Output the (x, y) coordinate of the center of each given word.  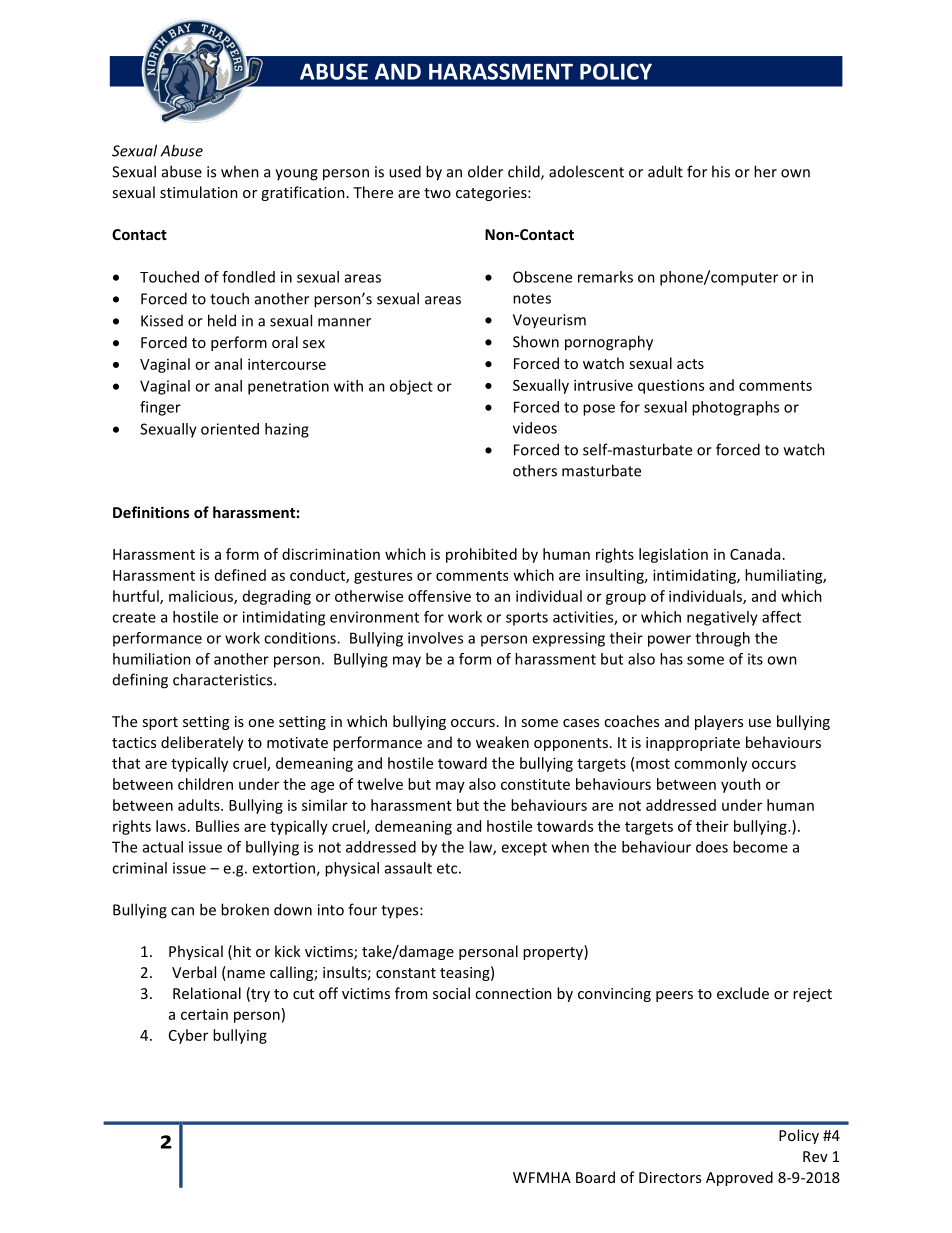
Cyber (188, 1036)
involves (435, 638)
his (721, 171)
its (755, 659)
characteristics (224, 679)
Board (595, 1177)
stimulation (199, 192)
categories (492, 194)
